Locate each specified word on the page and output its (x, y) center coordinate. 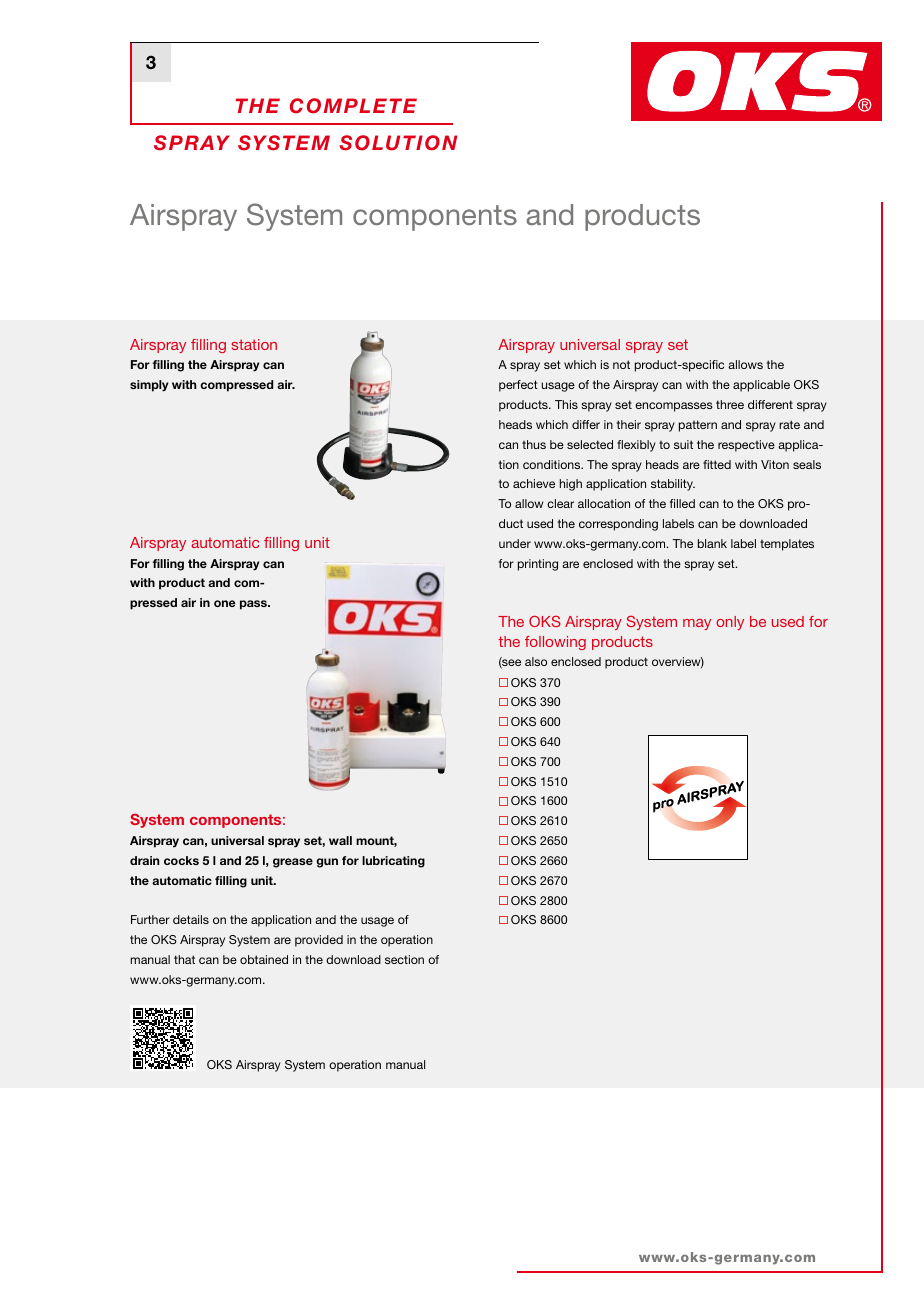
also (536, 661)
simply (149, 386)
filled (682, 503)
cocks (181, 860)
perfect (518, 386)
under (515, 543)
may (697, 624)
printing (538, 565)
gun (327, 863)
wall (340, 840)
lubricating (393, 862)
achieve (534, 483)
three (730, 404)
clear (560, 503)
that (184, 959)
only (730, 623)
